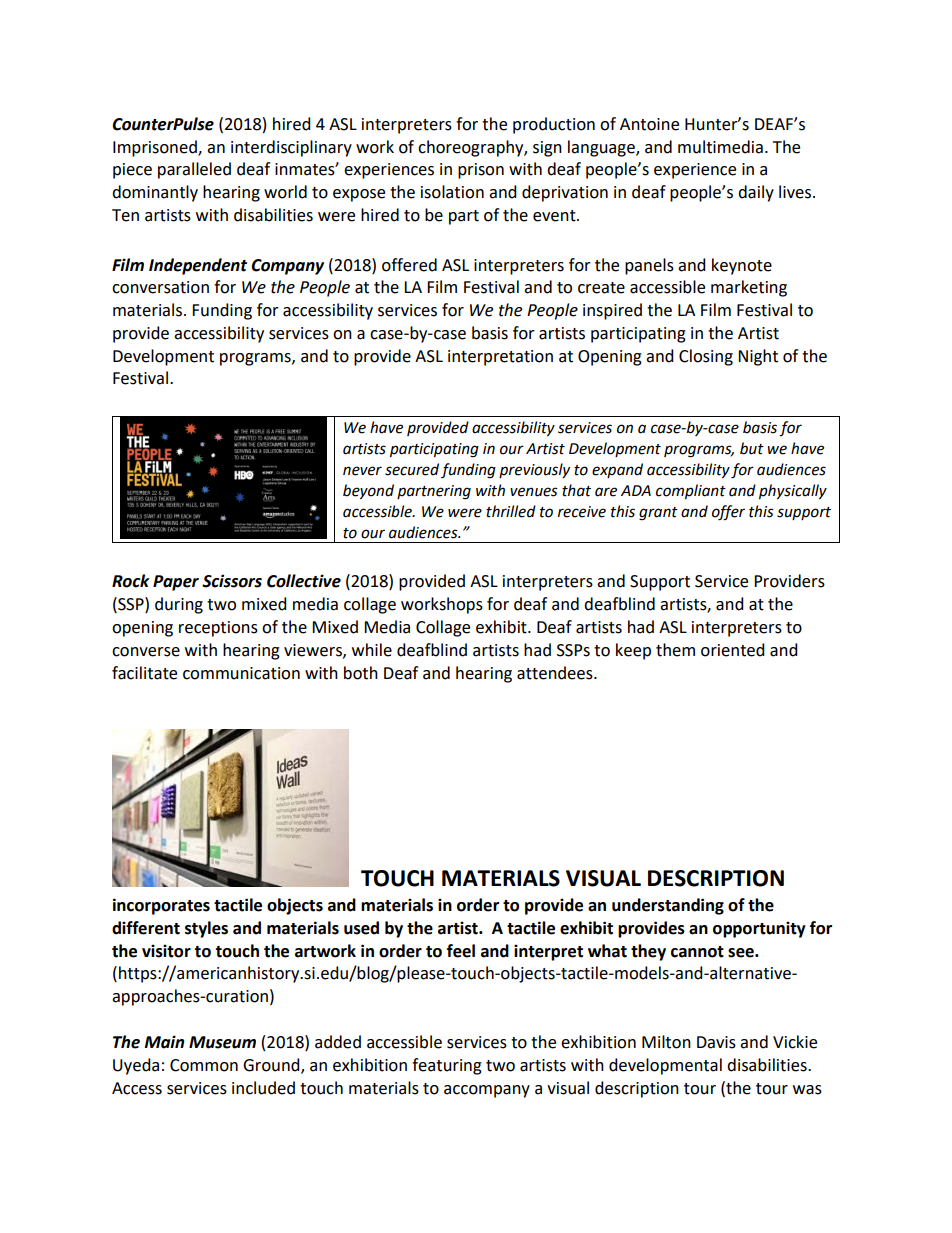 The width and height of the page is (952, 1233). Describe the element at coordinates (194, 170) in the page. I see `paralleled` at that location.
